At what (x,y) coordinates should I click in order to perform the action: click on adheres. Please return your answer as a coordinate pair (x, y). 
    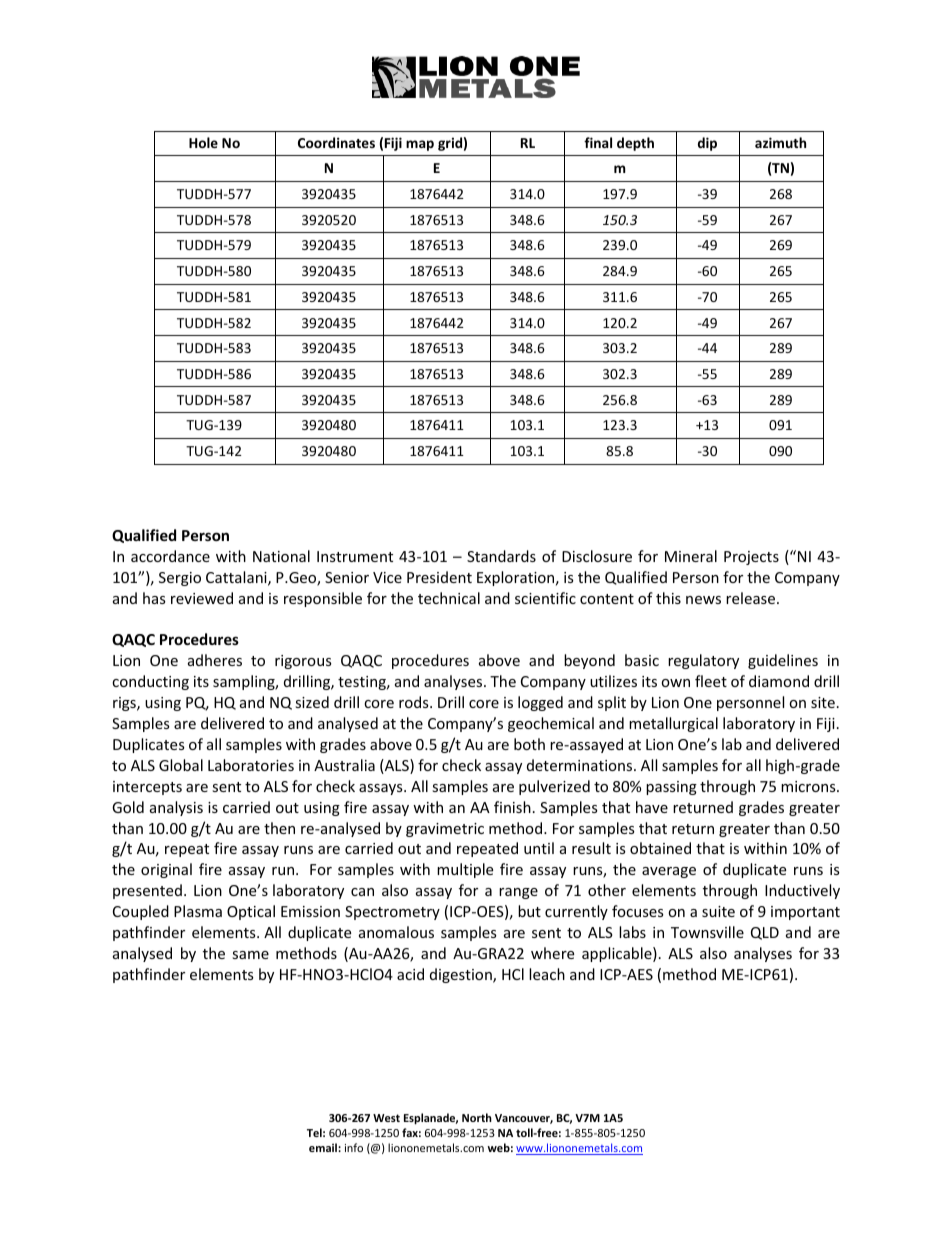
    Looking at the image, I should click on (215, 660).
